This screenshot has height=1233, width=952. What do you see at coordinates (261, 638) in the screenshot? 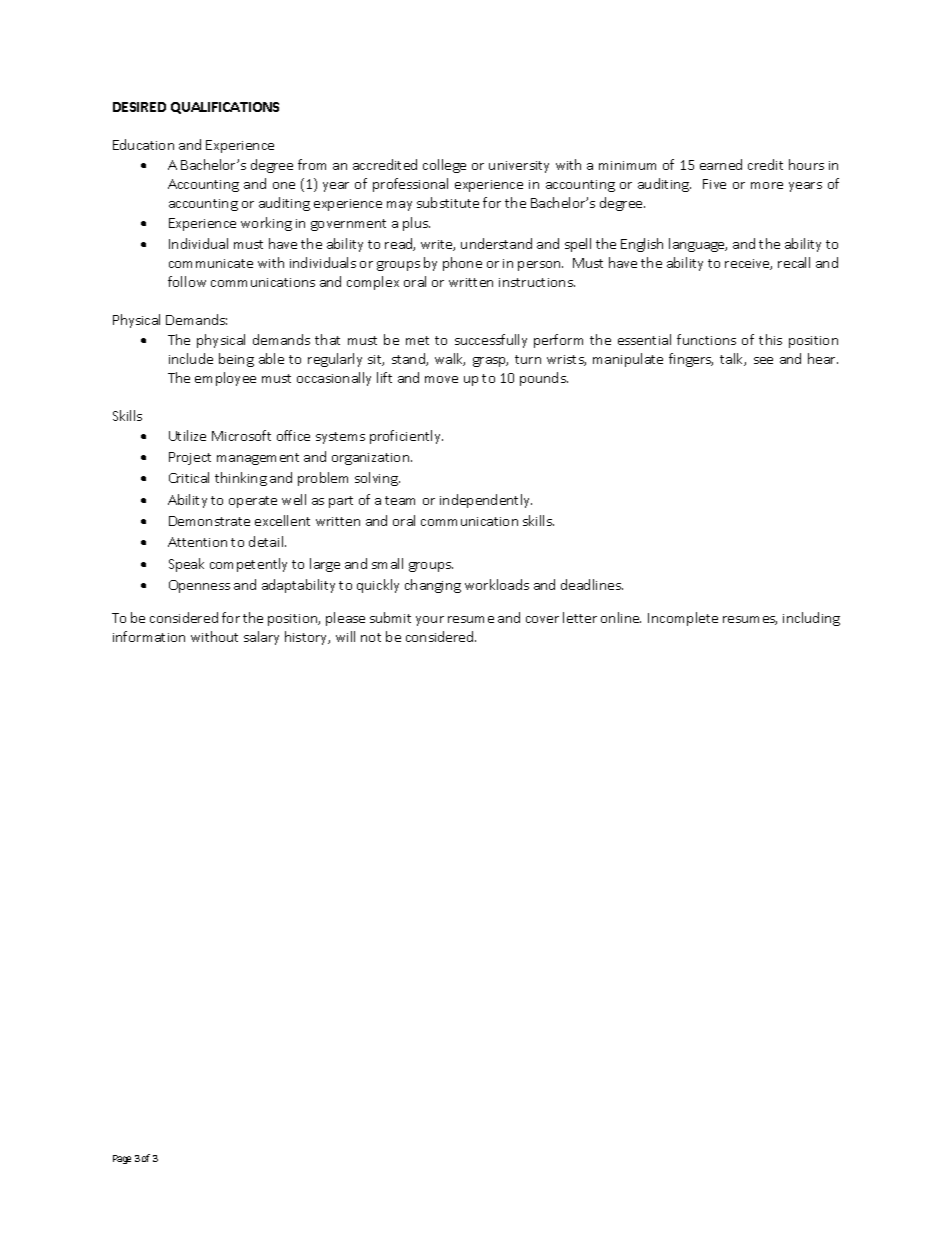
I see `salary` at bounding box center [261, 638].
